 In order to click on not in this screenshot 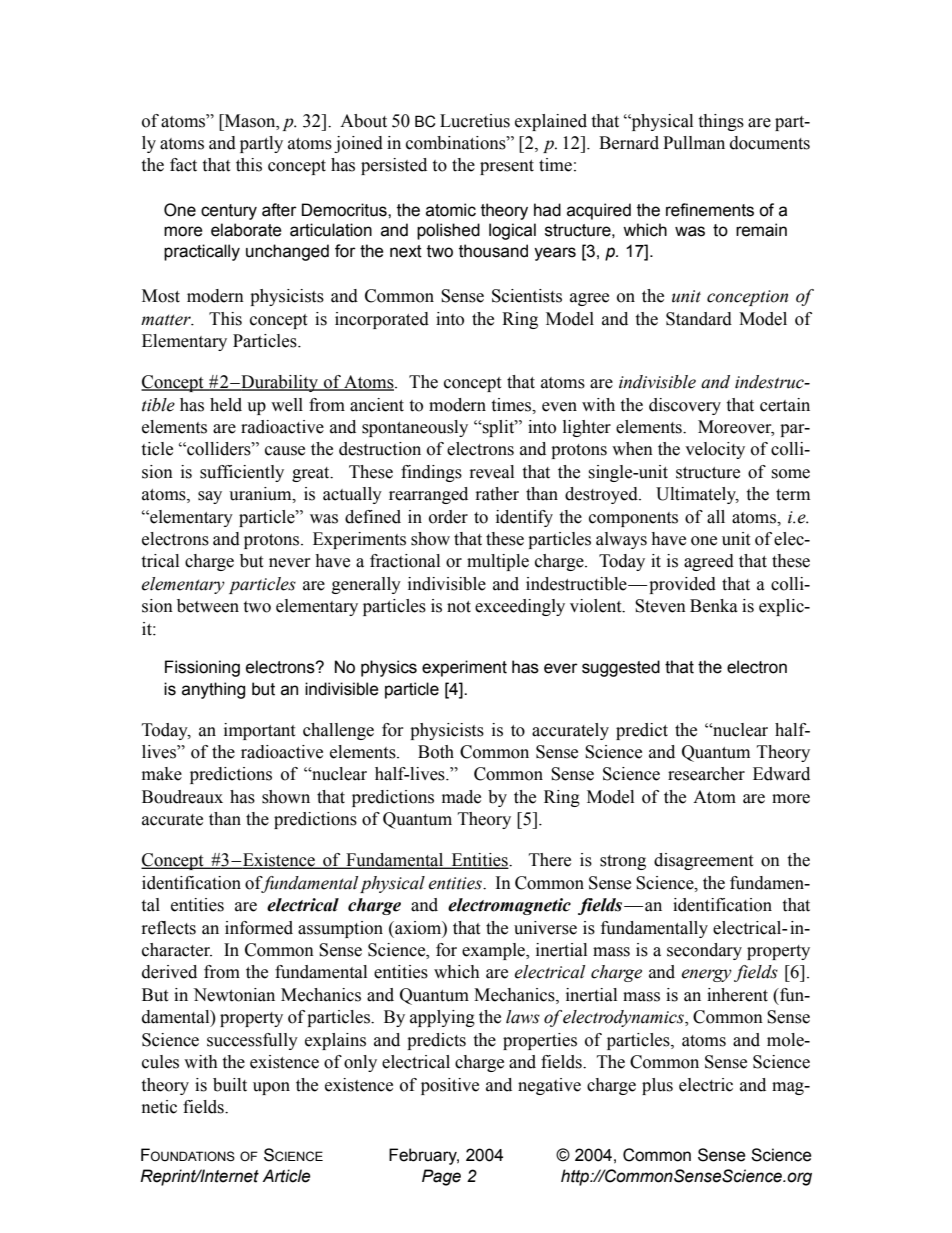, I will do `click(459, 607)`.
